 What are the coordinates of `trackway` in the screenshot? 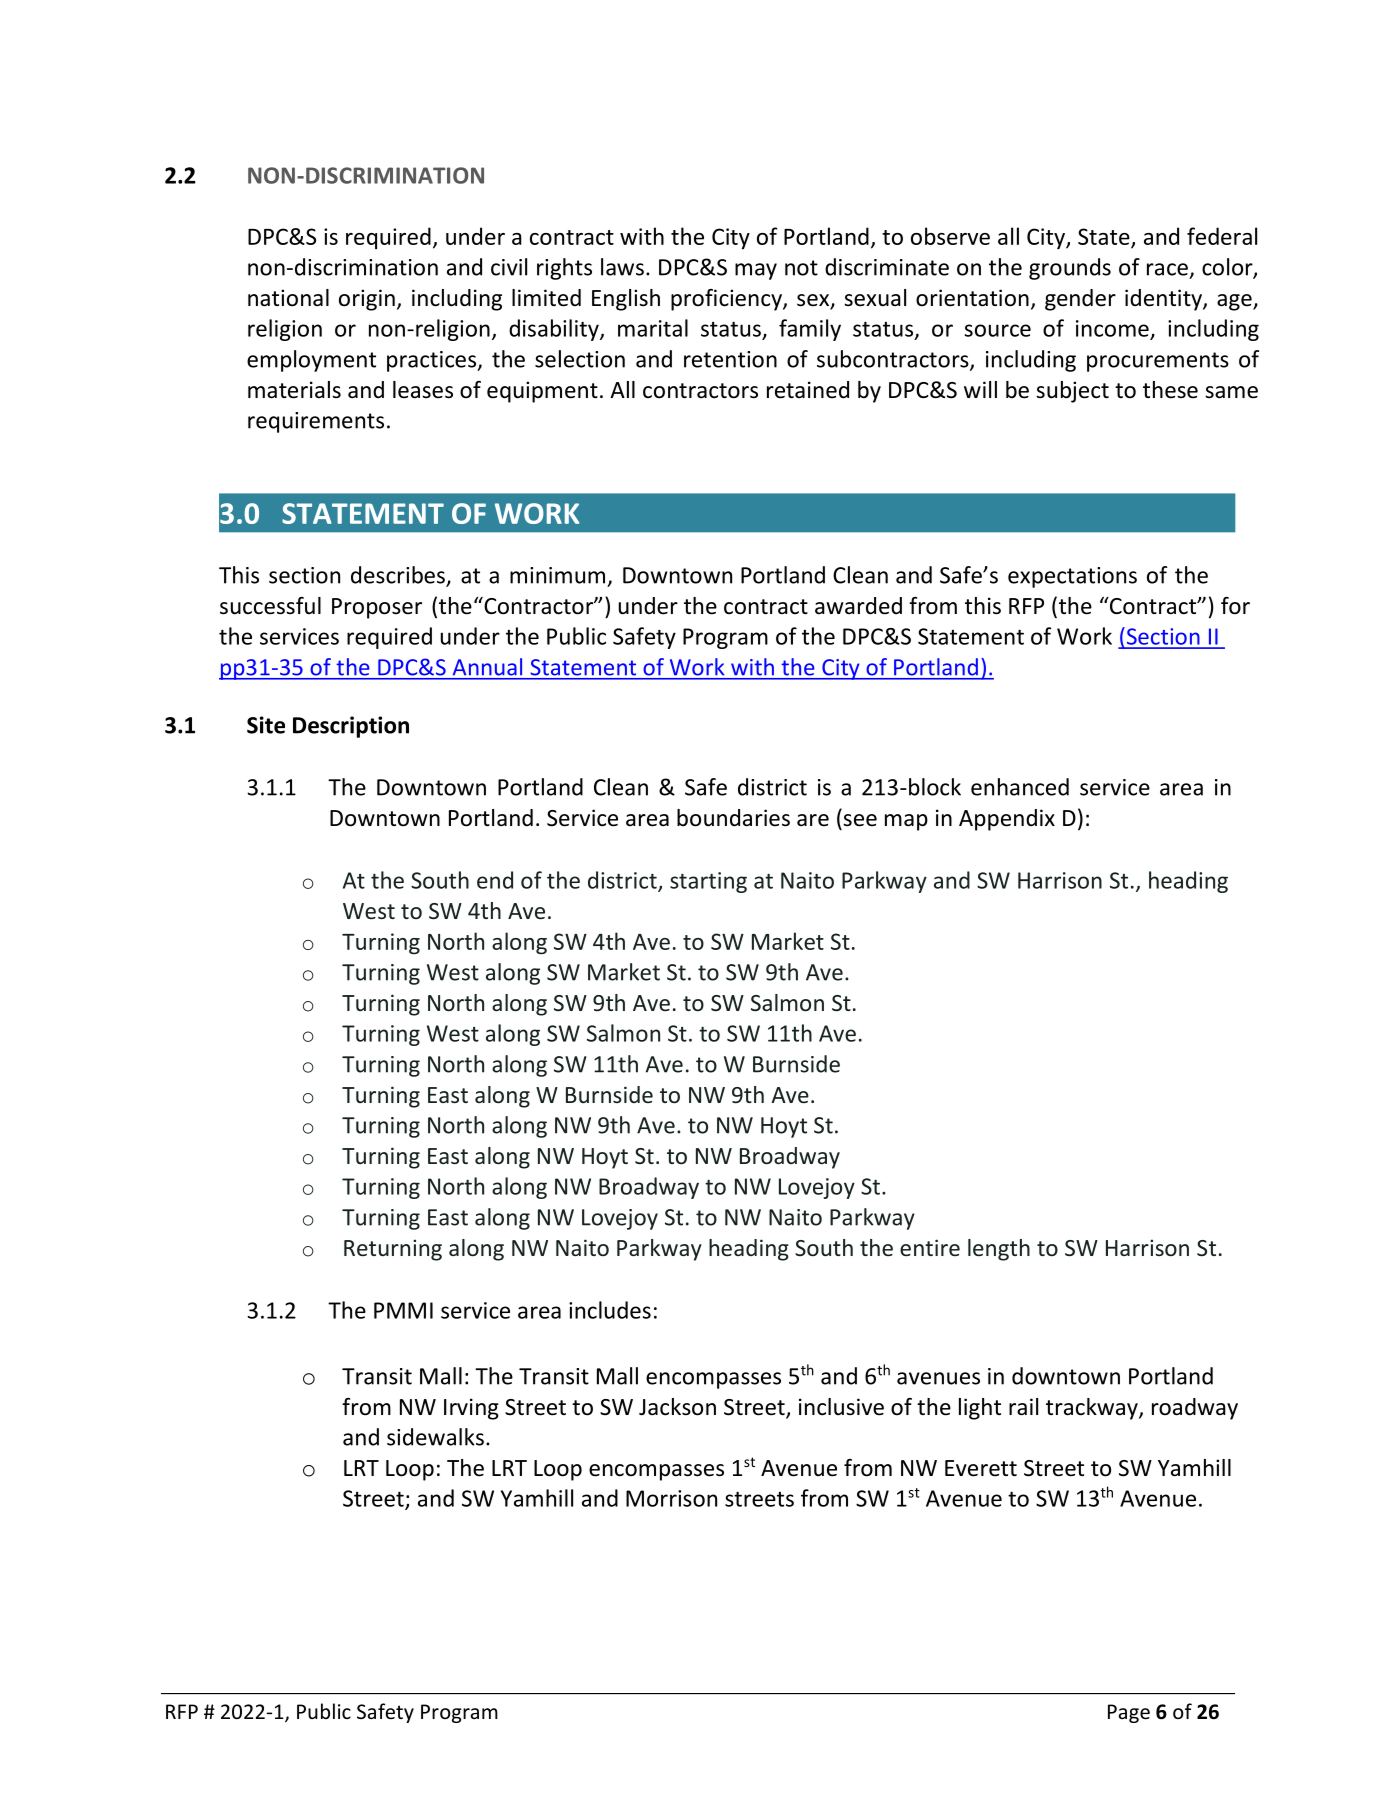 It's located at (1093, 1409).
